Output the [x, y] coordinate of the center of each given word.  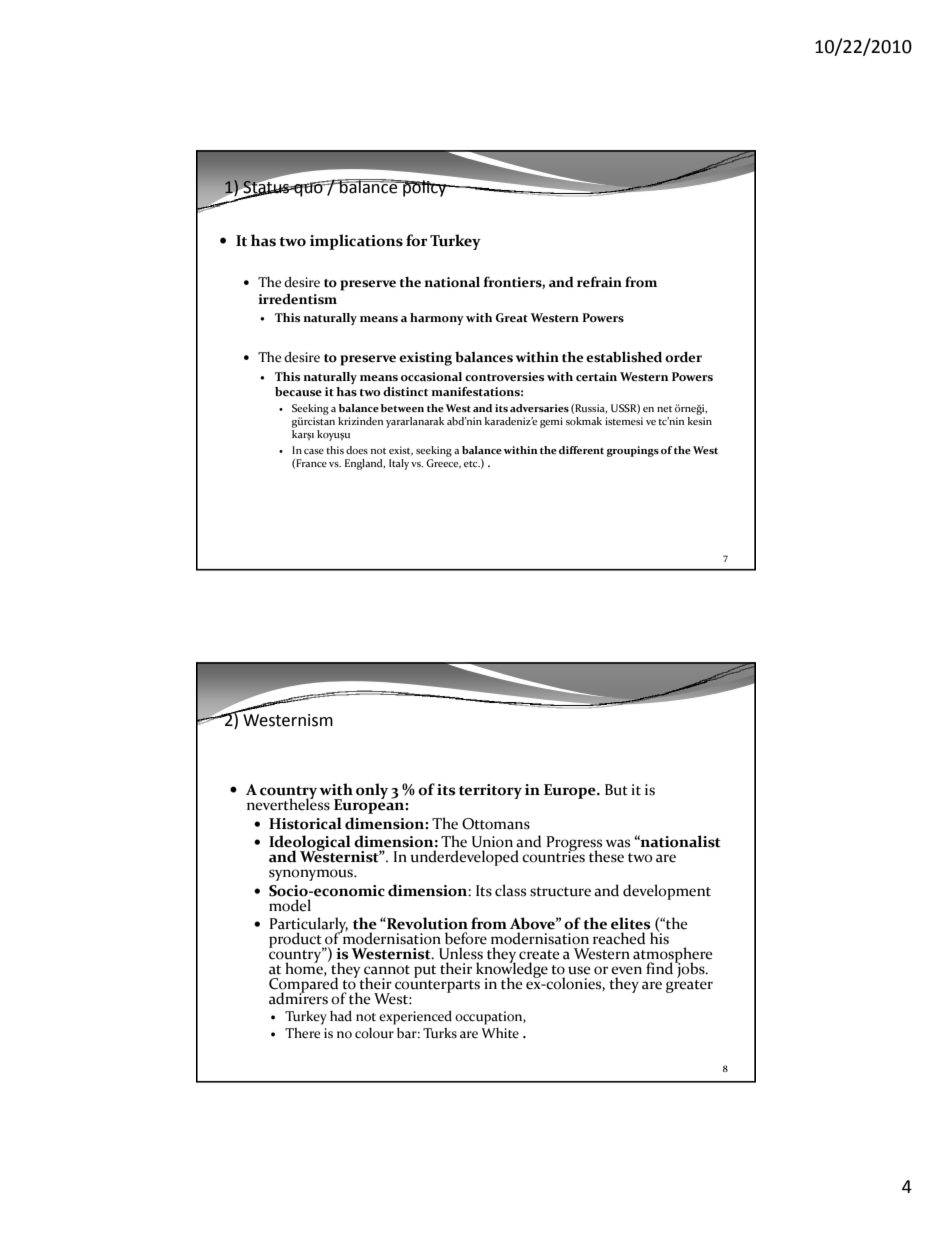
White [500, 1033]
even [626, 970]
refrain [599, 282]
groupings [633, 451]
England [365, 464]
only [372, 791]
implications [356, 242]
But [616, 790]
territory [490, 791]
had [341, 1016]
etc [472, 464]
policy [425, 188]
